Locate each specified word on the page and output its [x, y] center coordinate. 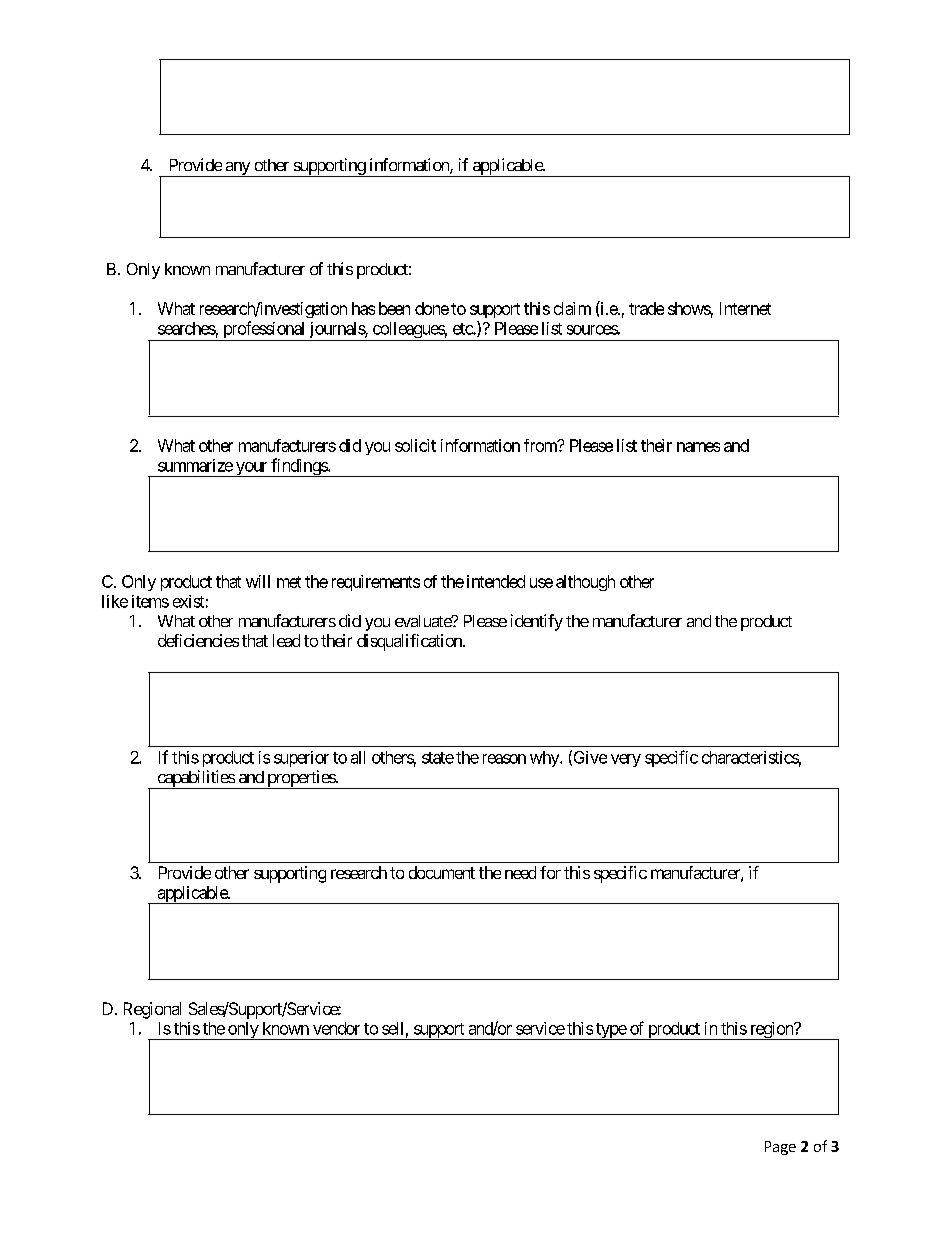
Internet [745, 308]
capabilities [195, 779]
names [698, 447]
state [438, 758]
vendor [336, 1028]
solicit [415, 445]
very [626, 760]
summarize [195, 465]
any [237, 169]
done [432, 308]
